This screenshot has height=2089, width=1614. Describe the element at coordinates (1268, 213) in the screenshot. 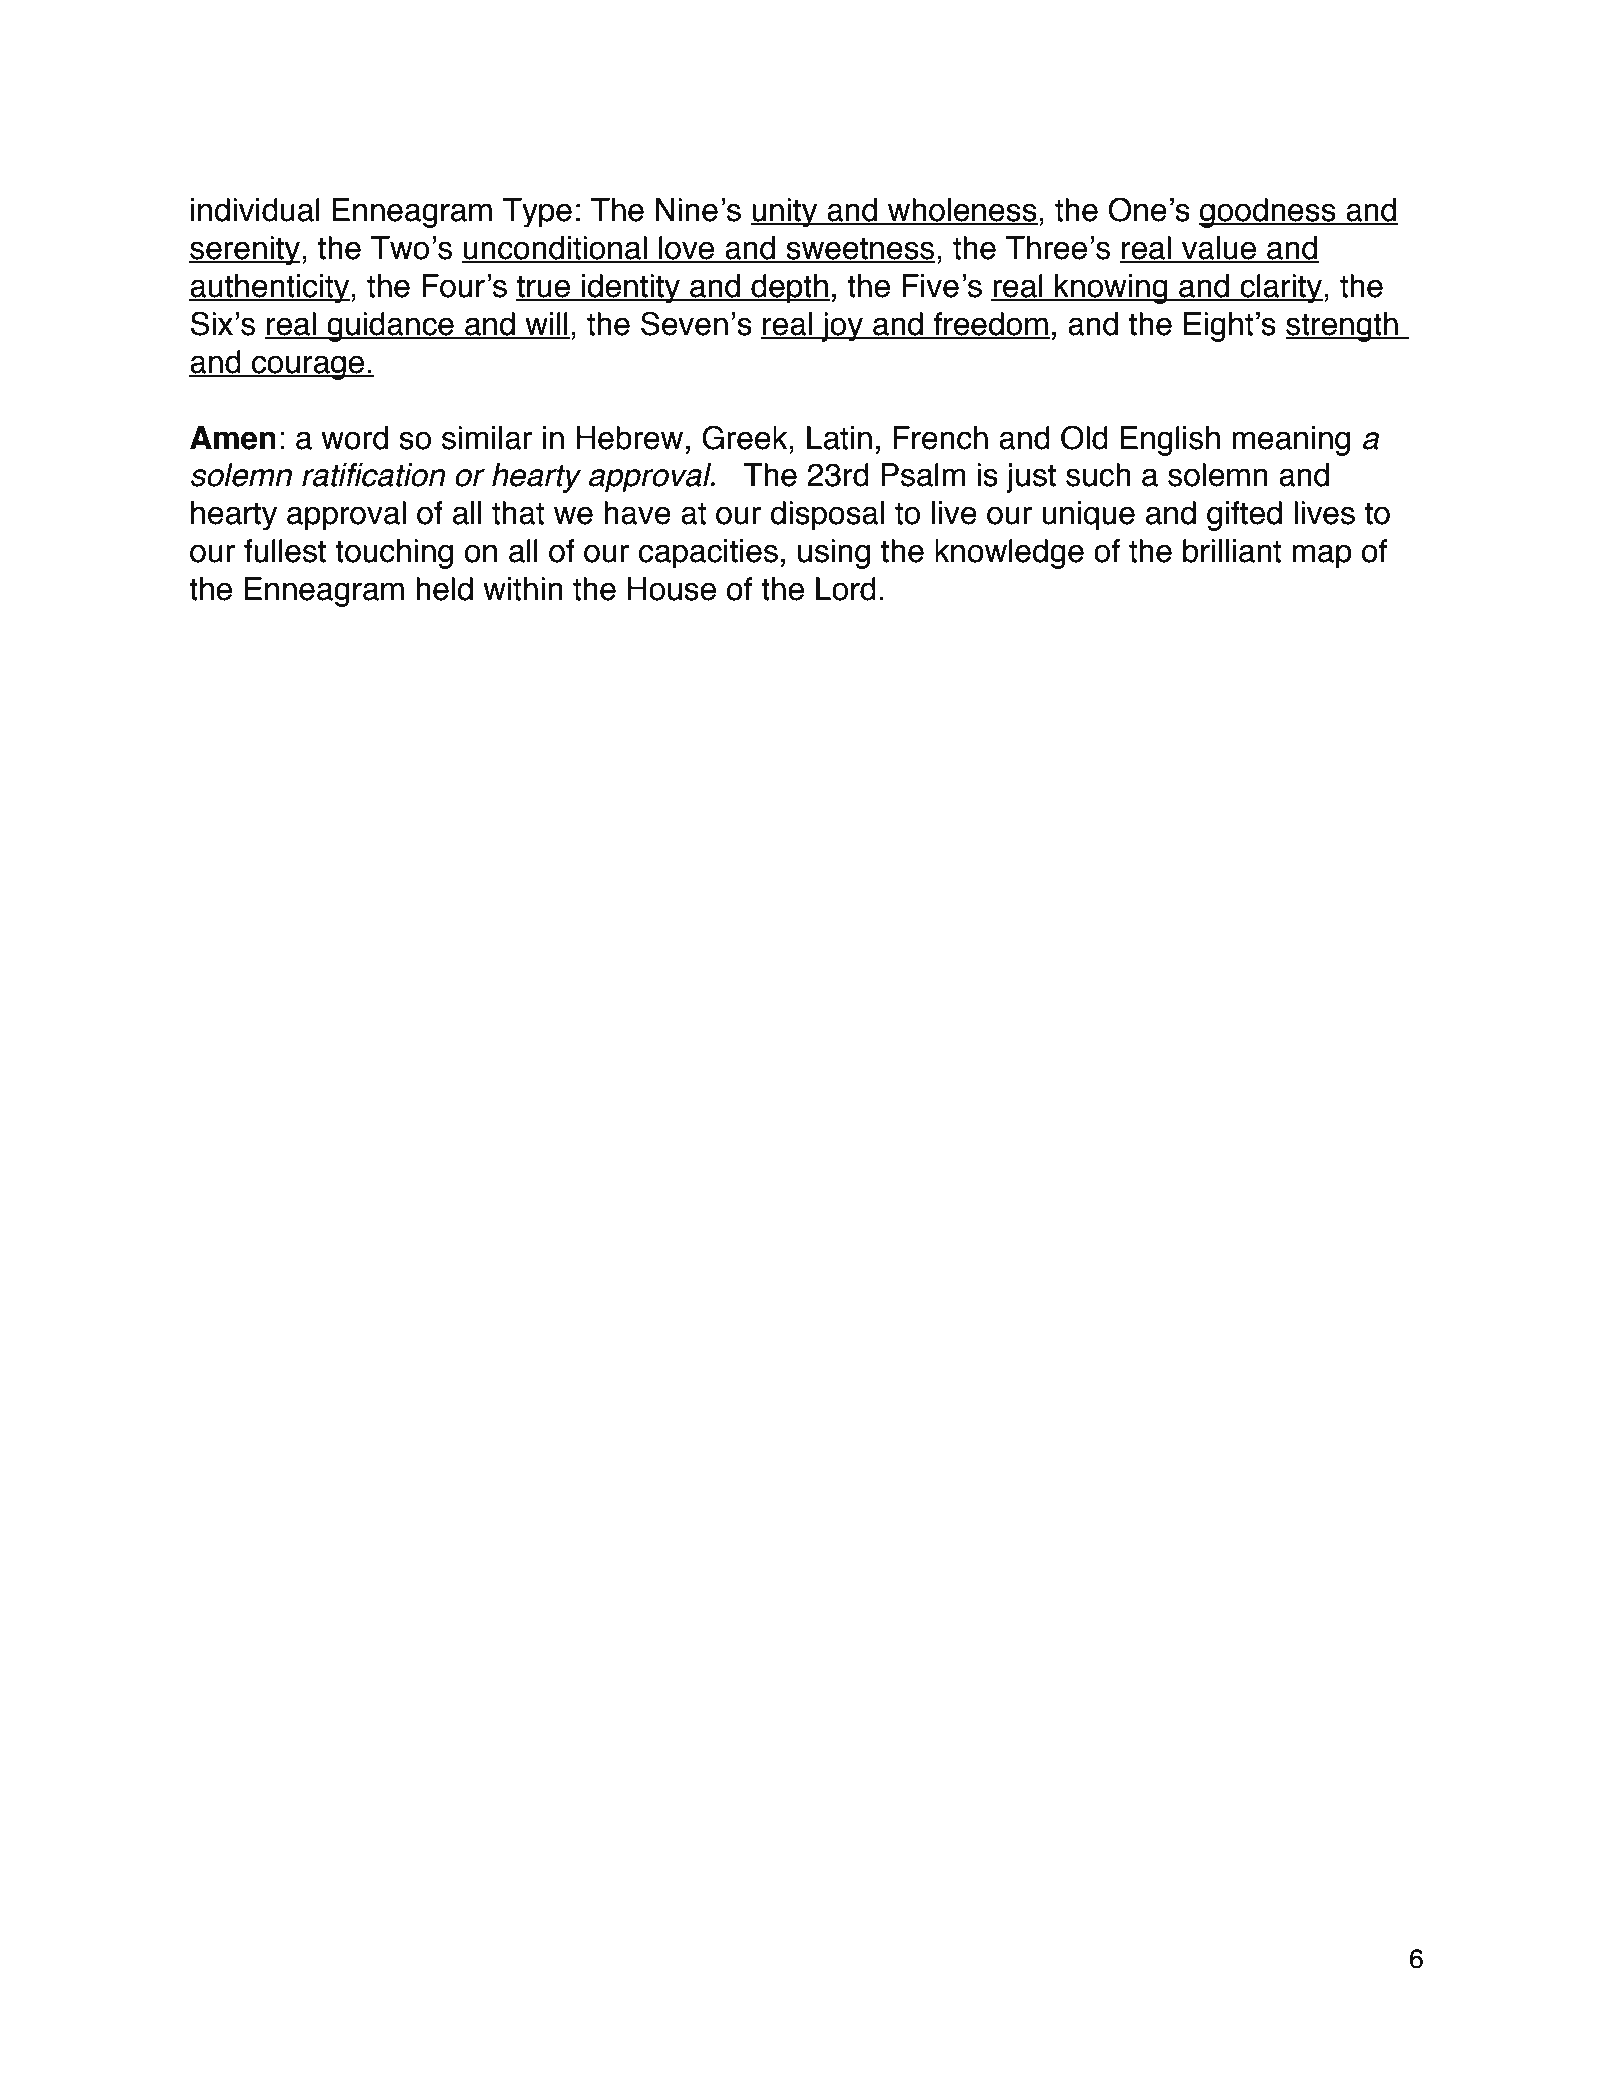

I see `goodness` at that location.
